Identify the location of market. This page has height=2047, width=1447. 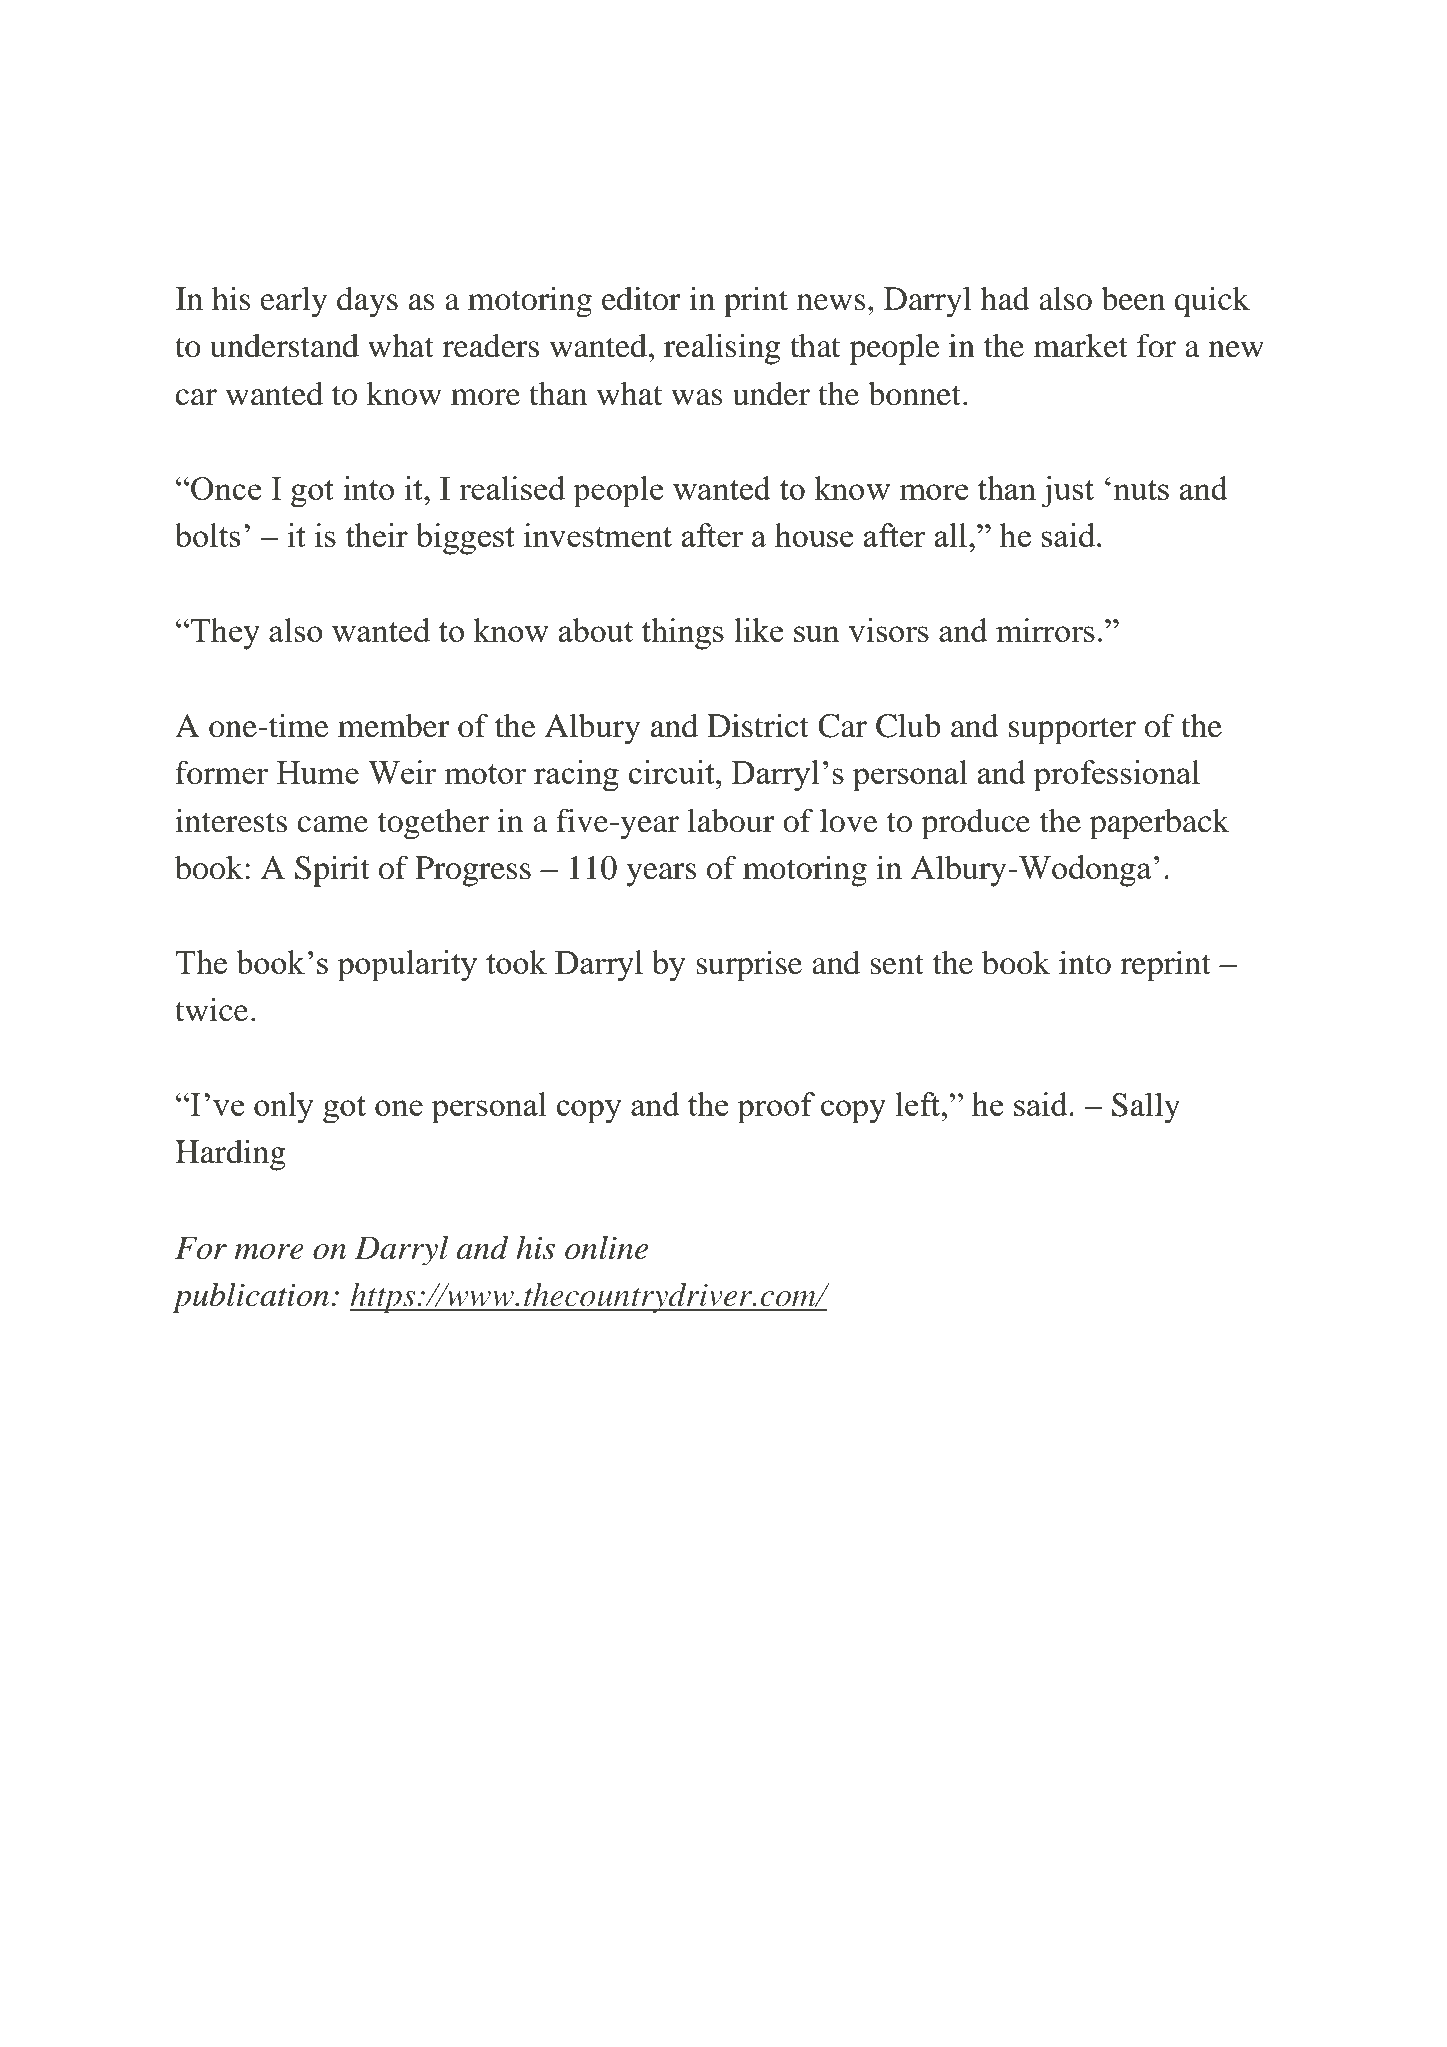
(1081, 346).
